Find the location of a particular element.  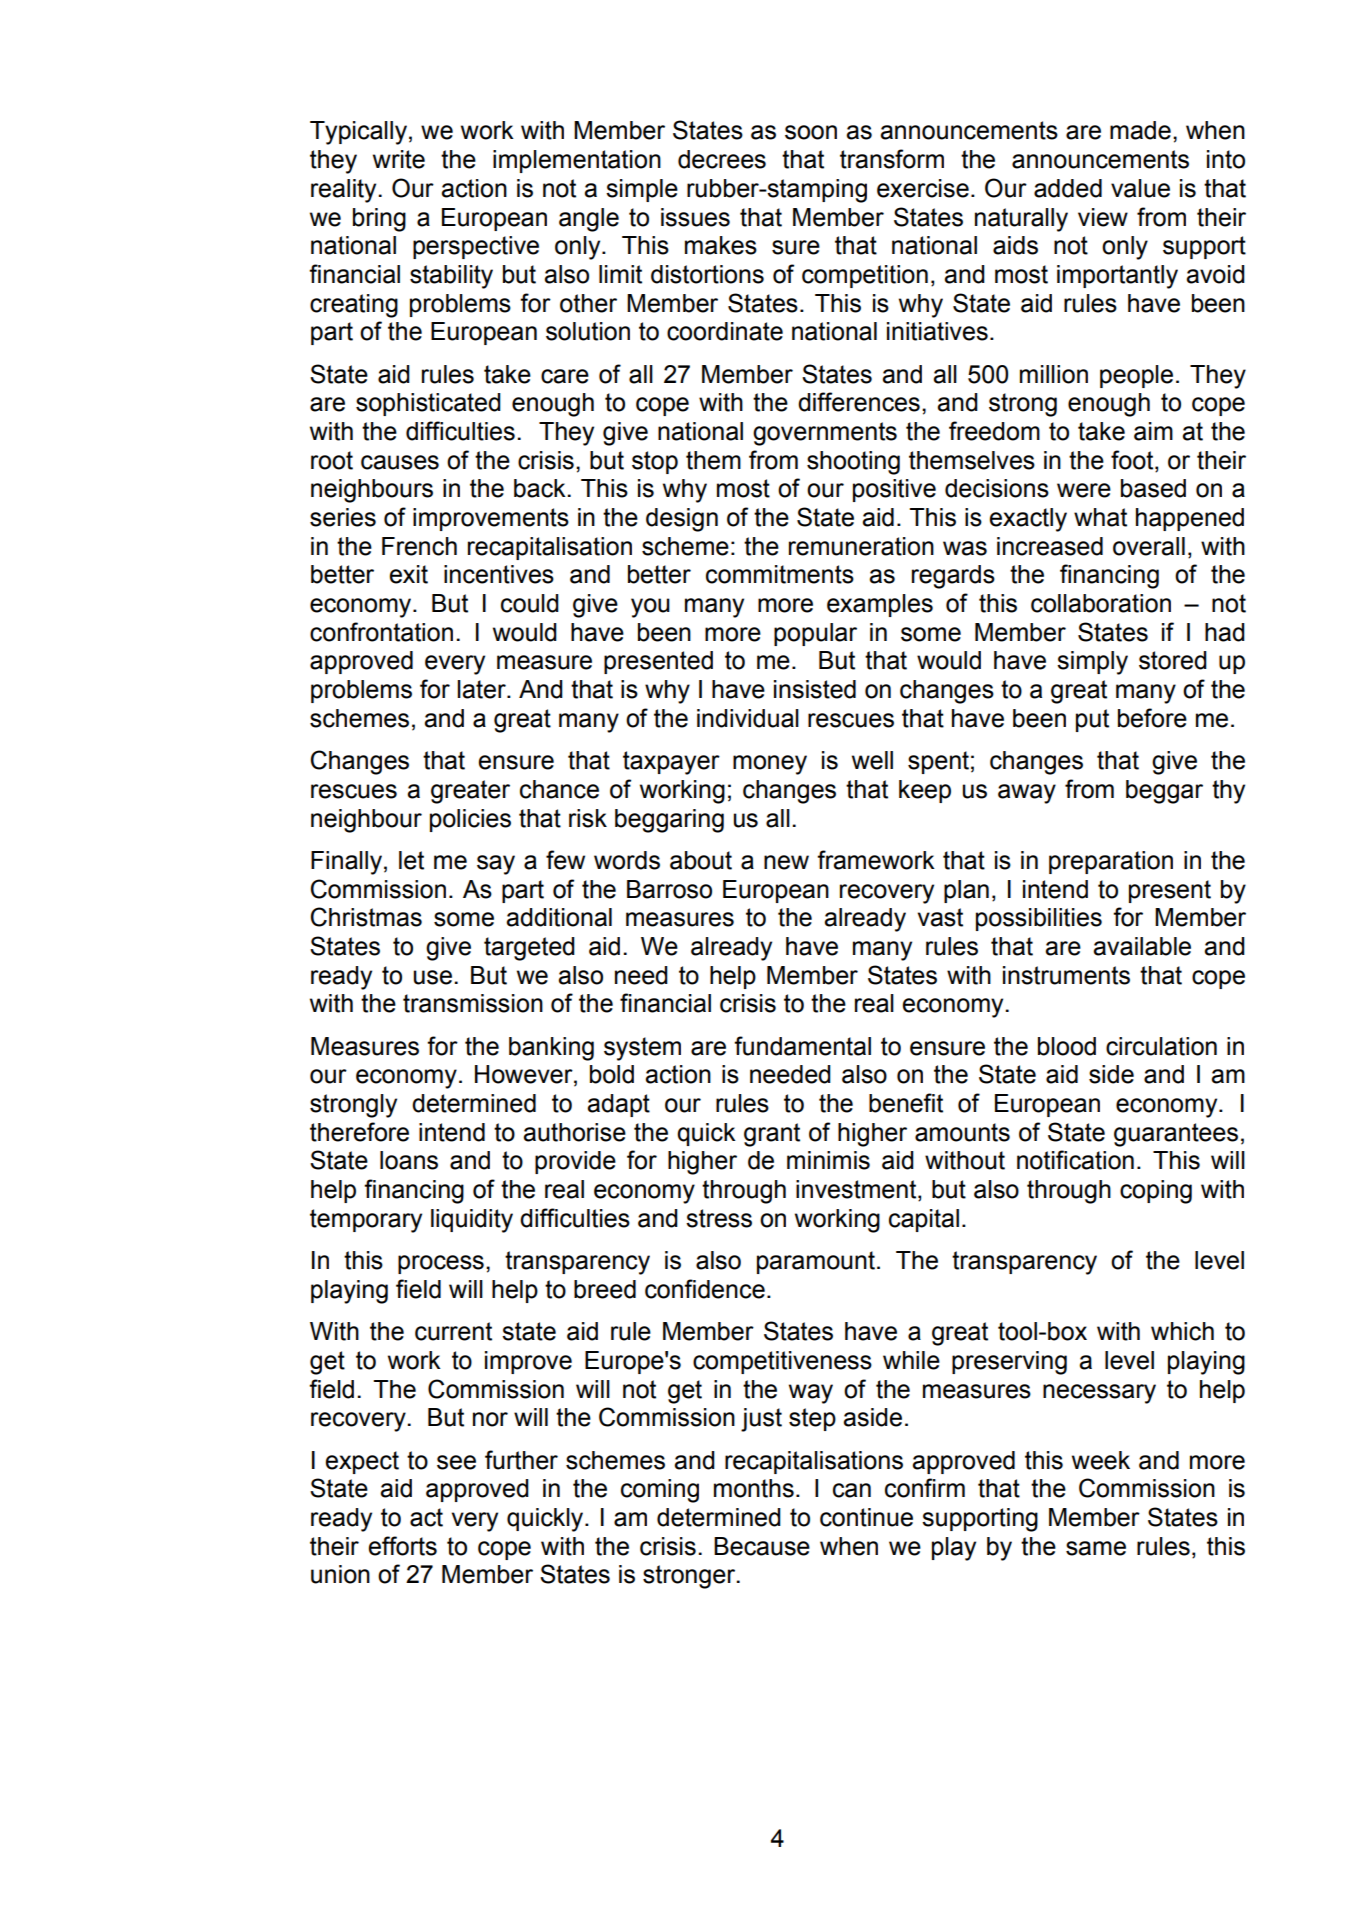

fundamental is located at coordinates (802, 1046).
